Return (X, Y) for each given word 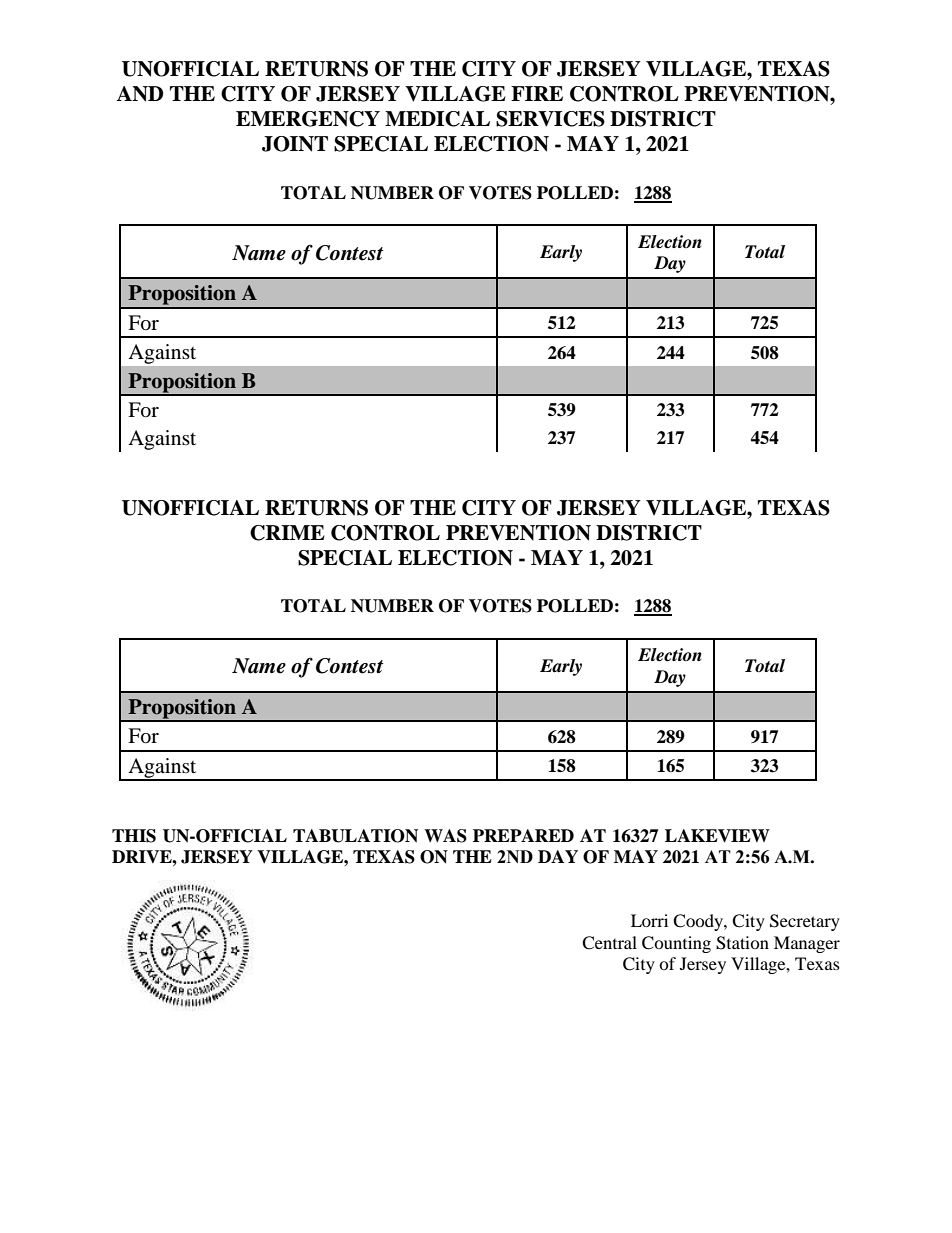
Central (609, 943)
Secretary (805, 922)
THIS (134, 836)
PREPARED (523, 835)
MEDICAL (437, 119)
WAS (445, 836)
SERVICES (550, 119)
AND (139, 94)
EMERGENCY (308, 119)
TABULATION (355, 836)
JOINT (295, 144)
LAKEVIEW (717, 836)
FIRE (537, 93)
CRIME (287, 533)
